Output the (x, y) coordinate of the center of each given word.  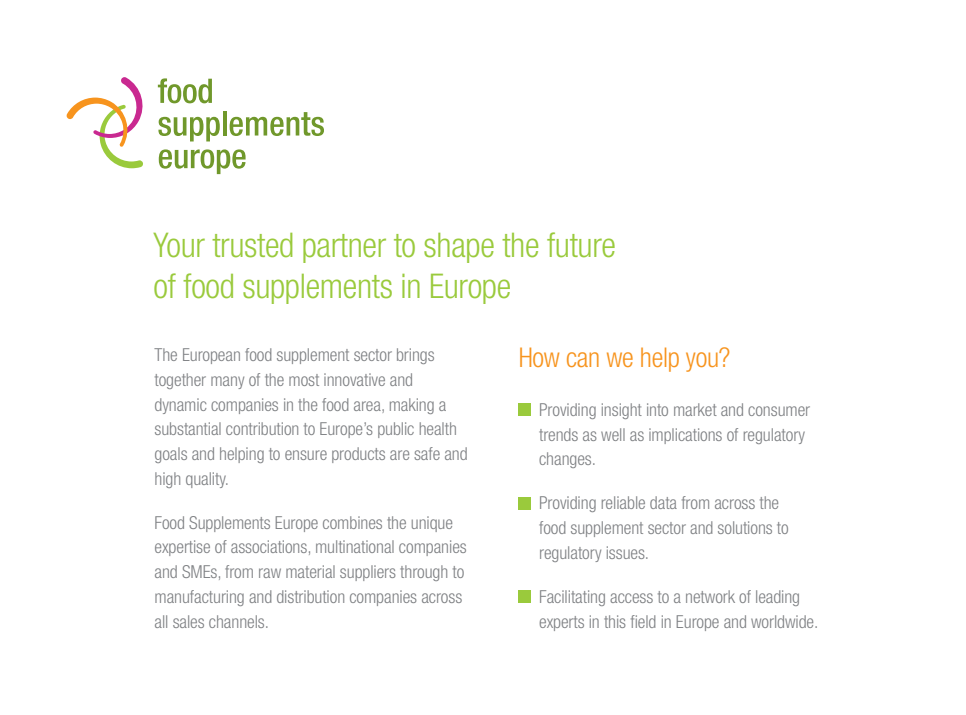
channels (238, 621)
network (710, 596)
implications (685, 436)
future (581, 244)
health (438, 428)
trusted (252, 245)
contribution (262, 428)
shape (459, 248)
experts (561, 623)
